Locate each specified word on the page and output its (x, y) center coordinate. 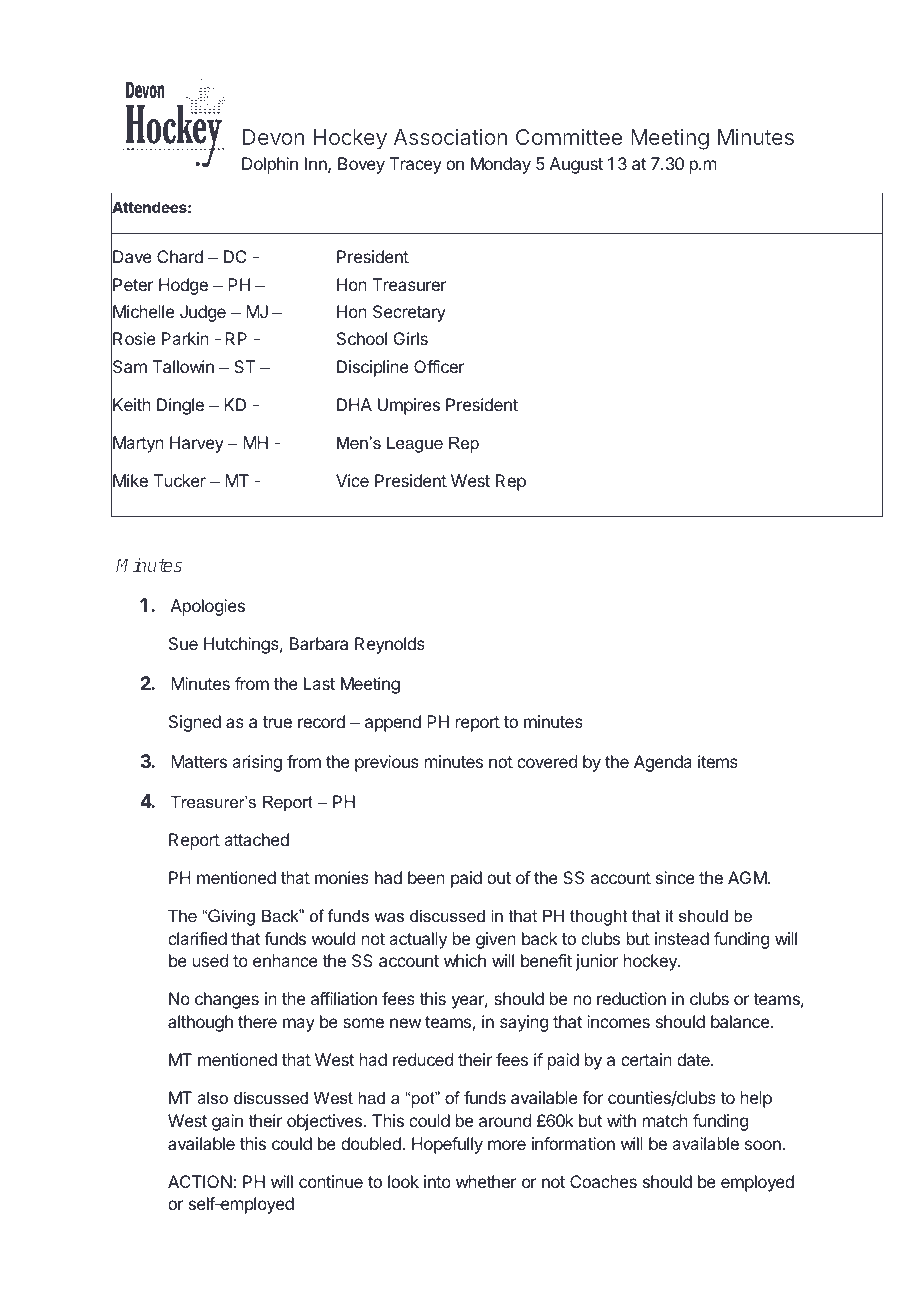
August (576, 165)
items (718, 761)
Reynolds (390, 645)
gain (227, 1122)
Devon (273, 137)
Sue (183, 643)
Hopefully (447, 1145)
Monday (501, 165)
